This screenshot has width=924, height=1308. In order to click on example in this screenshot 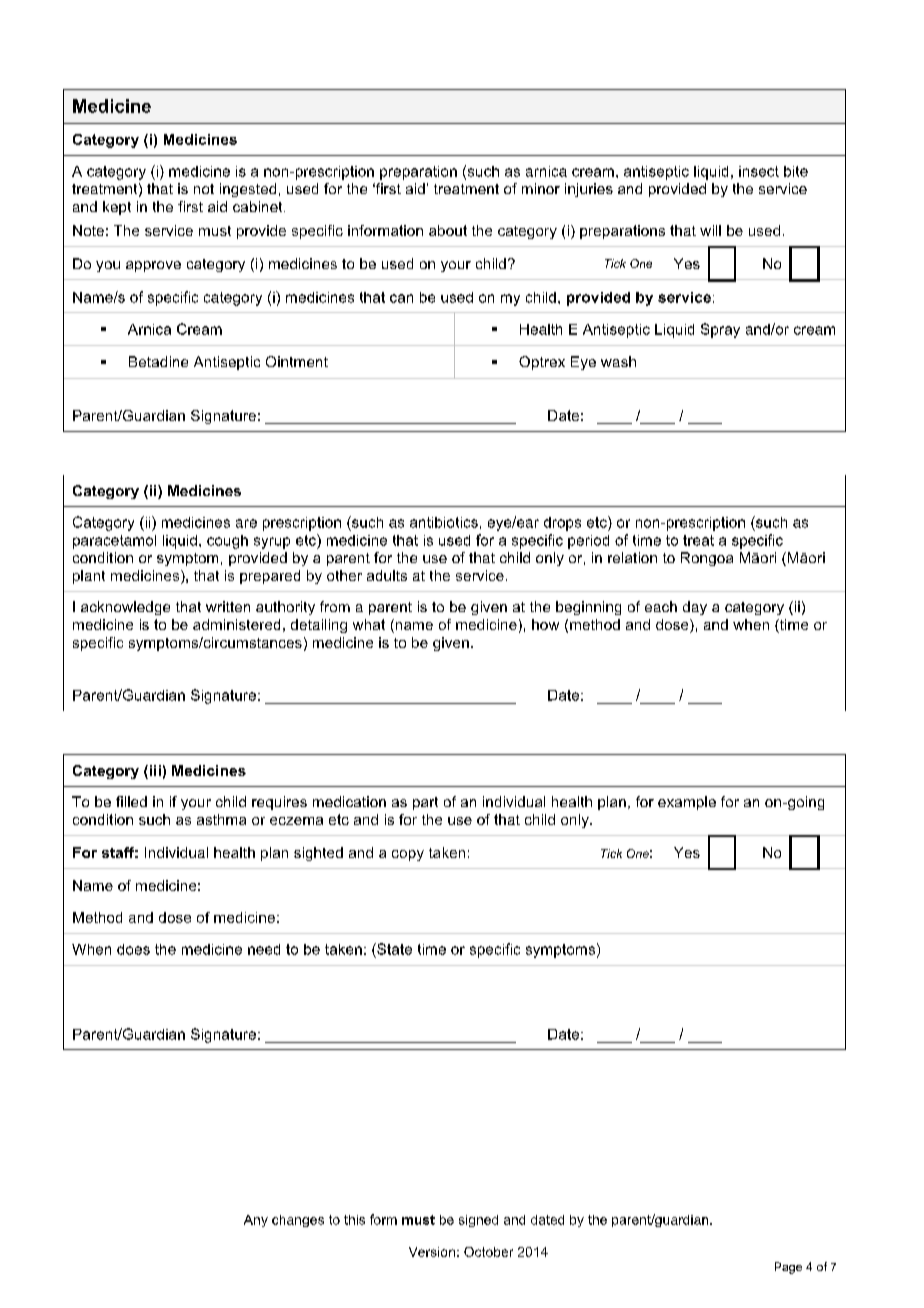, I will do `click(687, 803)`.
